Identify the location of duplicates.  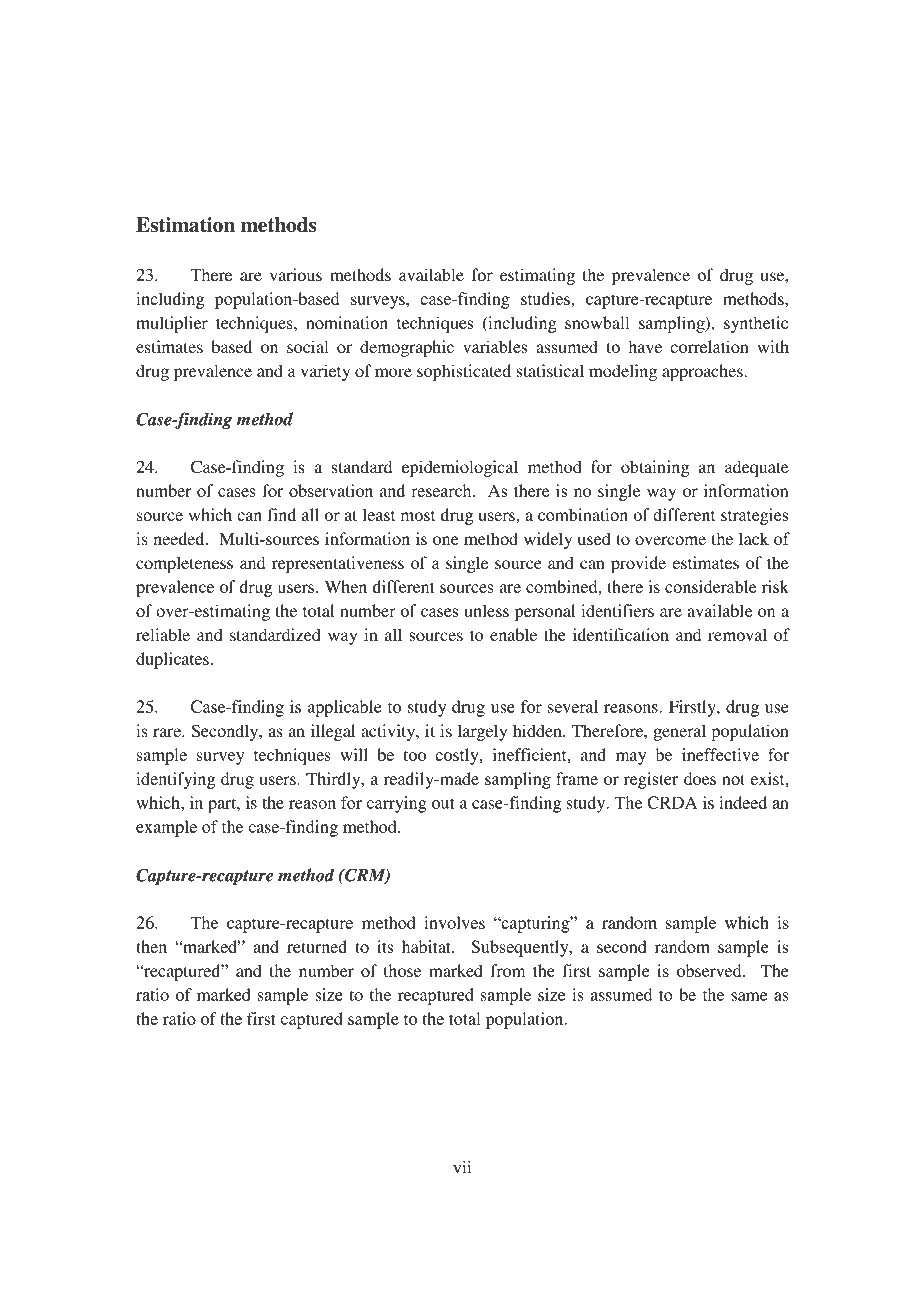
(172, 660).
